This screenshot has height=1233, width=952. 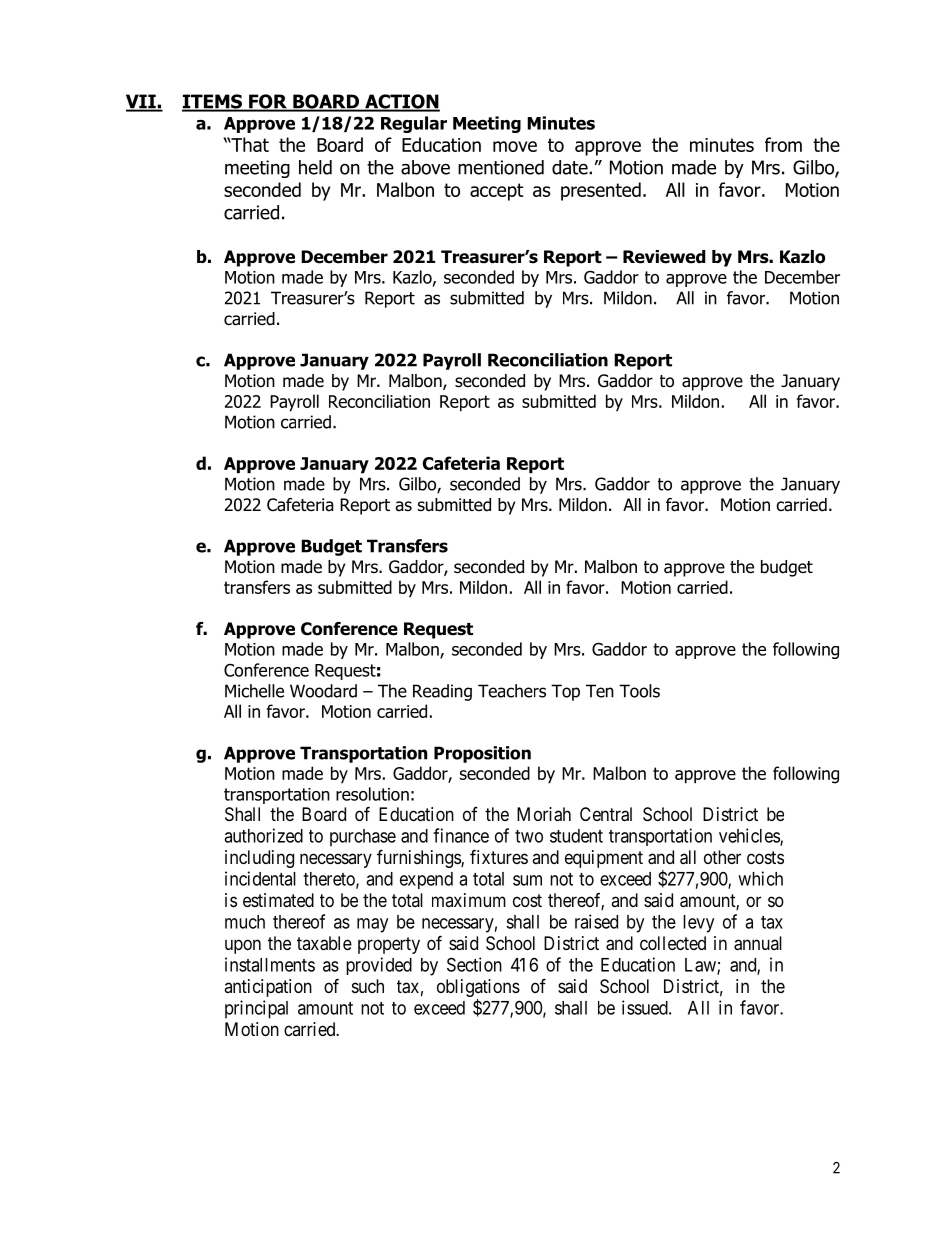 What do you see at coordinates (268, 102) in the screenshot?
I see `FOR` at bounding box center [268, 102].
